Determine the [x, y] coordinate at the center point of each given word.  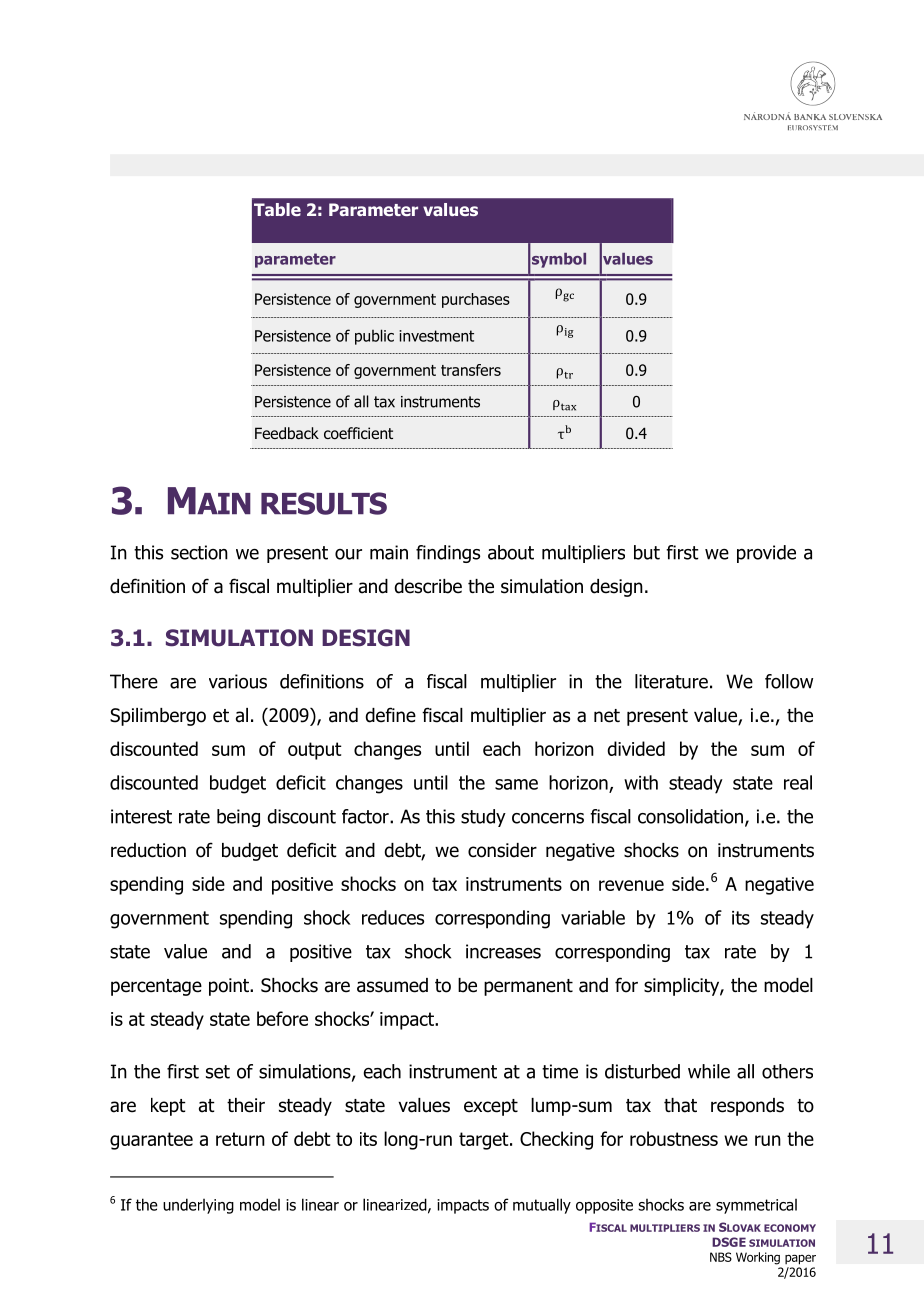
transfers [471, 370]
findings [448, 554]
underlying [198, 1206]
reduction [148, 850]
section [199, 552]
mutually [542, 1206]
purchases [476, 300]
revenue [631, 885]
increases [503, 951]
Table [277, 209]
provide [766, 554]
